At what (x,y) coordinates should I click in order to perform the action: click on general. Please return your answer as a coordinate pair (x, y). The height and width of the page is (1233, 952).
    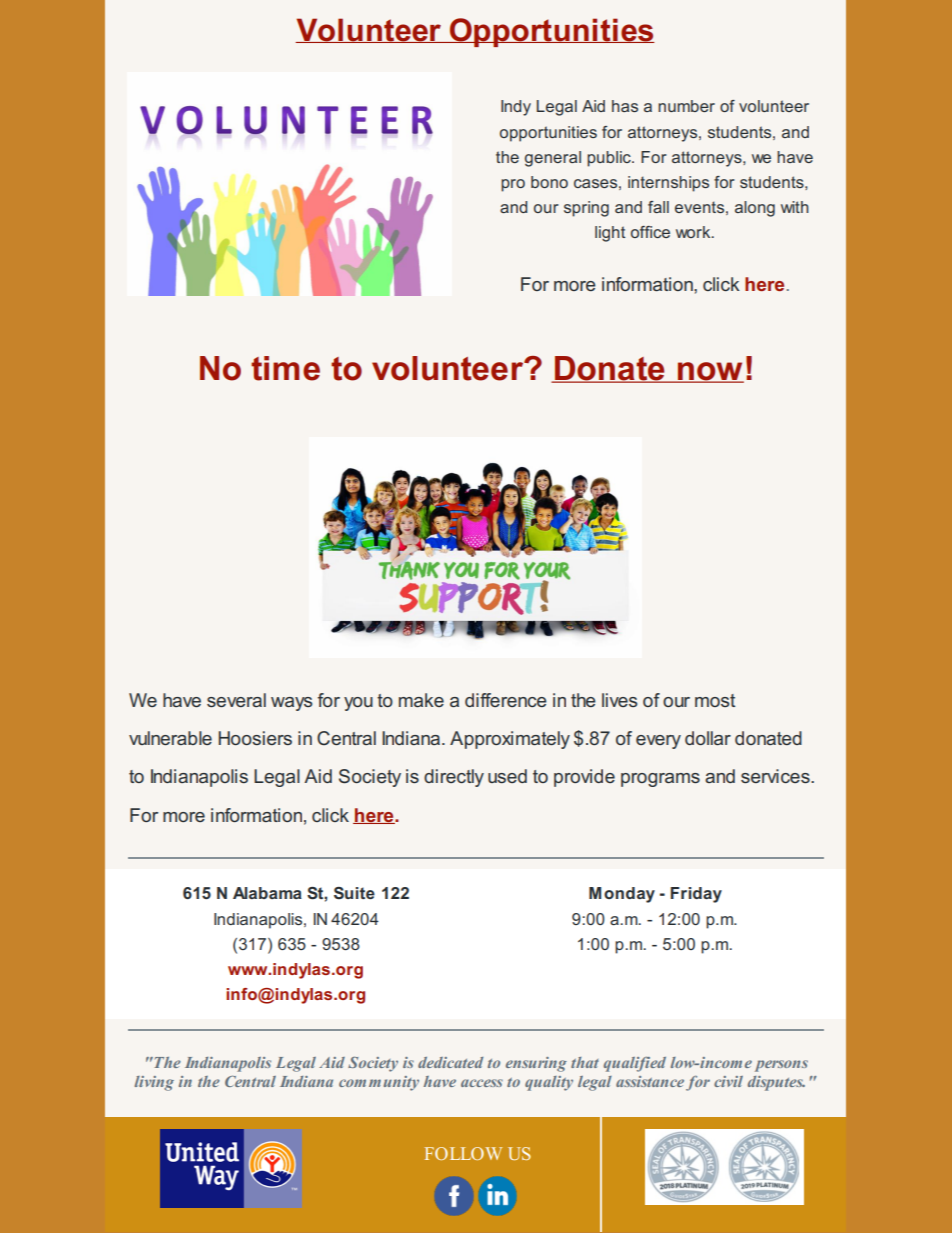
    Looking at the image, I should click on (553, 159).
